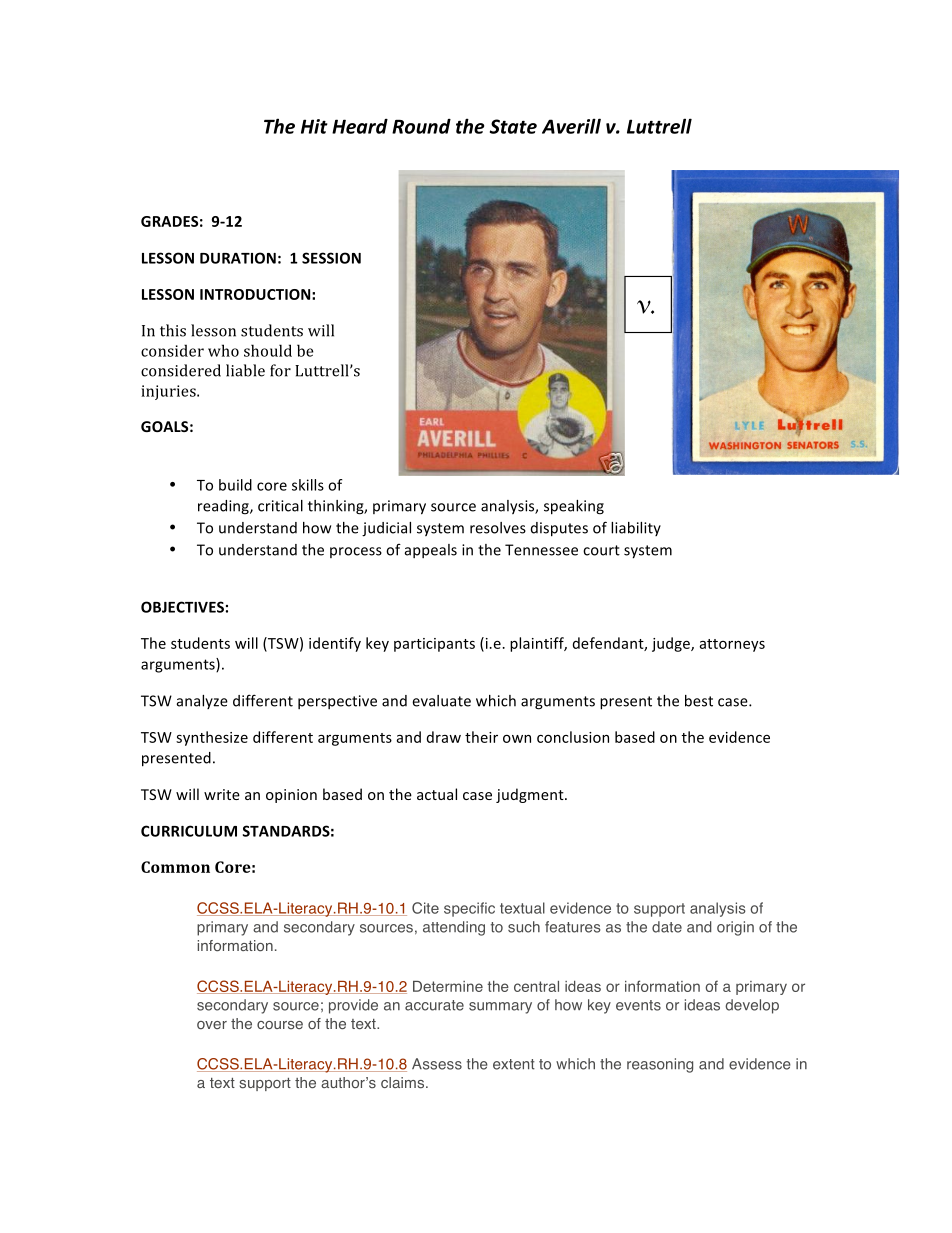  What do you see at coordinates (182, 607) in the screenshot?
I see `OBJECTIVES` at bounding box center [182, 607].
